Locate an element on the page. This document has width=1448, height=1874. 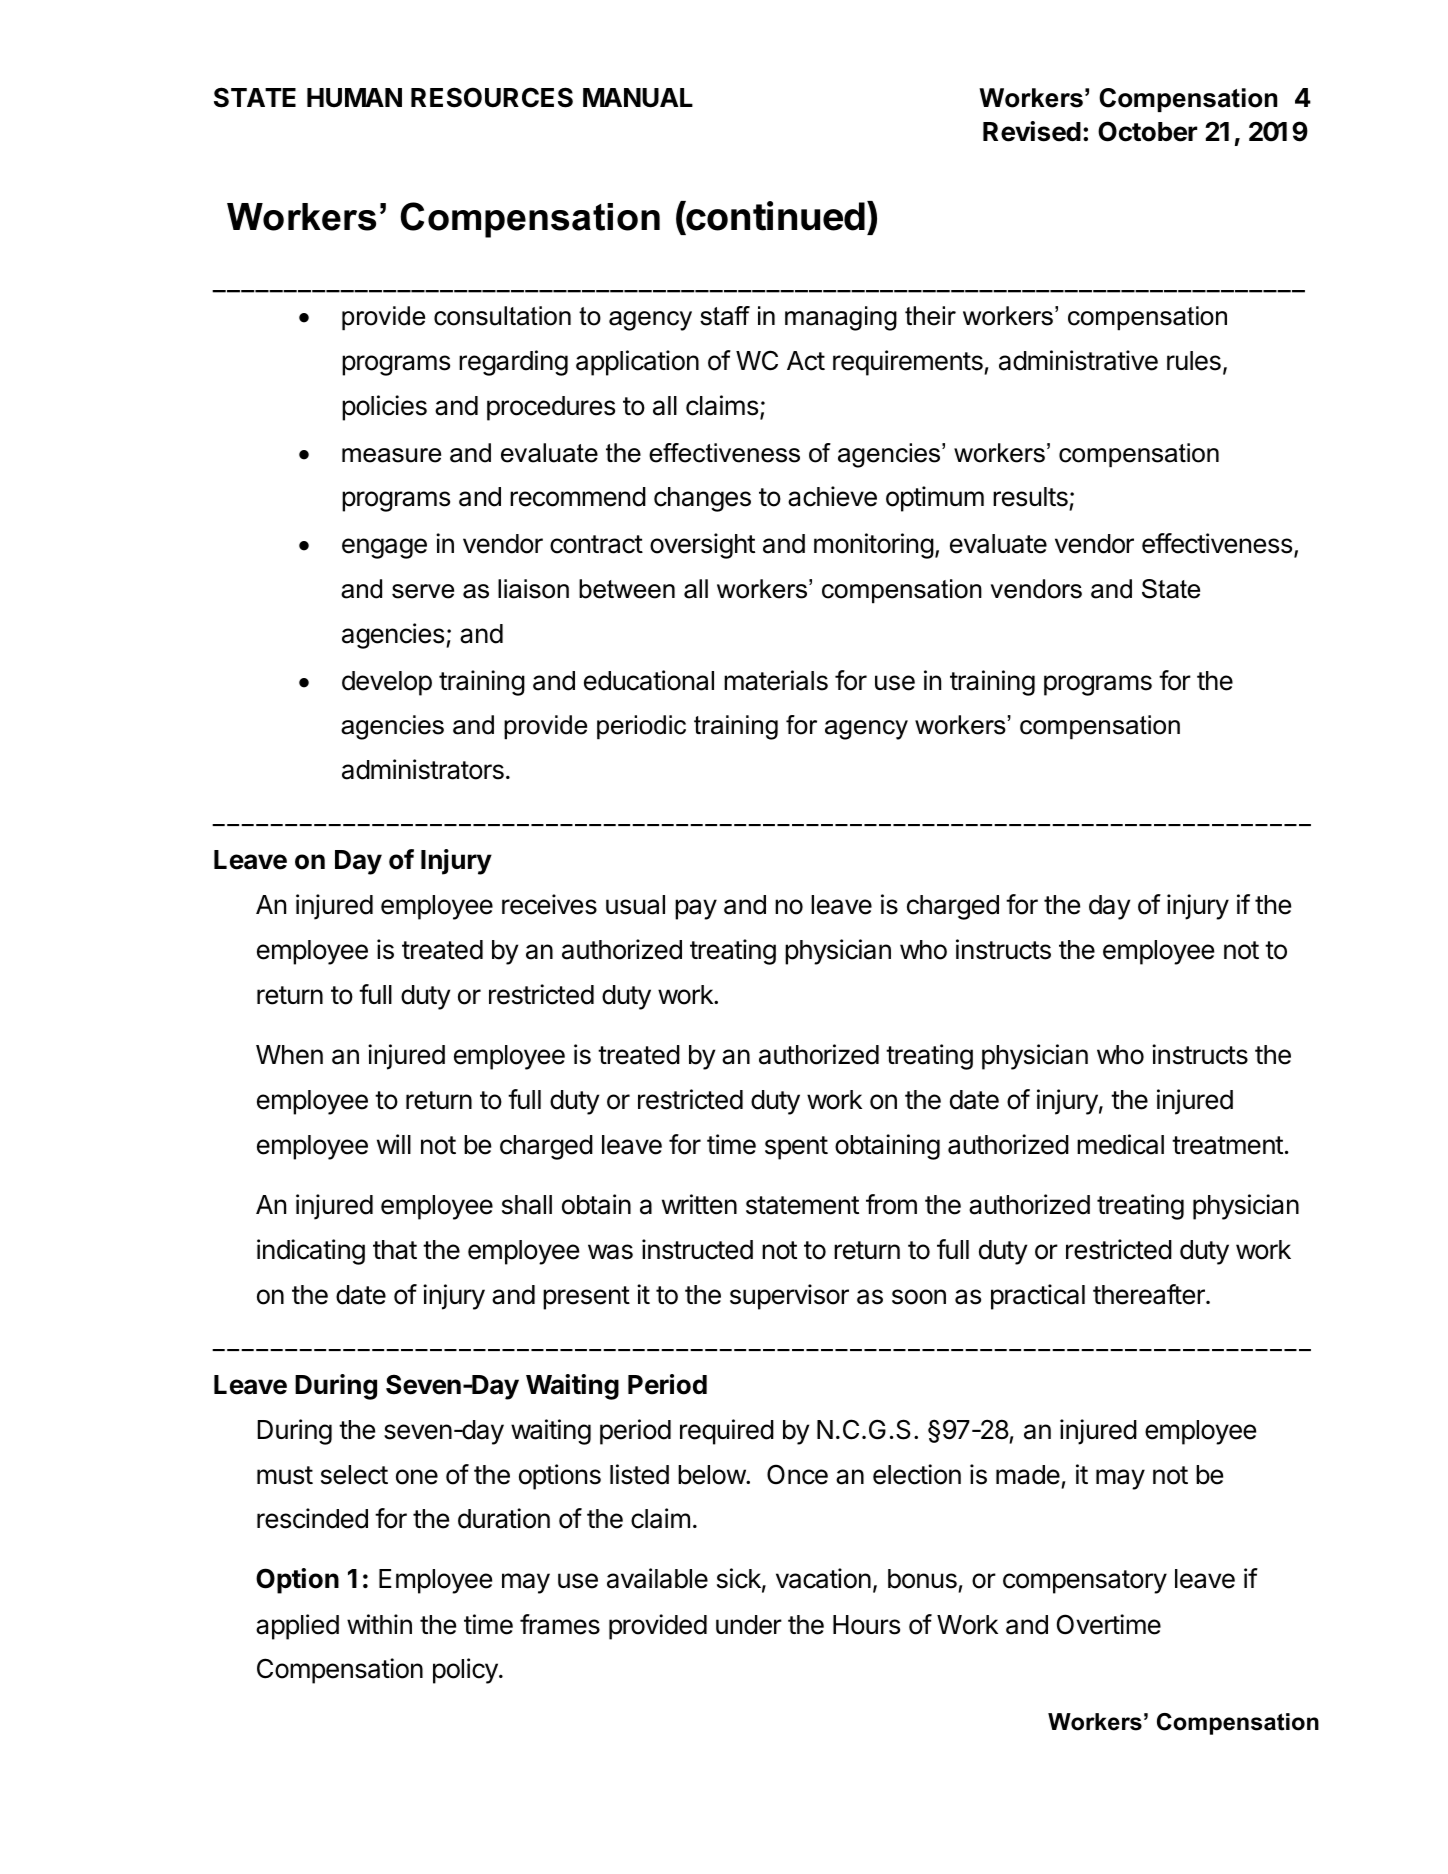
that is located at coordinates (395, 1250).
